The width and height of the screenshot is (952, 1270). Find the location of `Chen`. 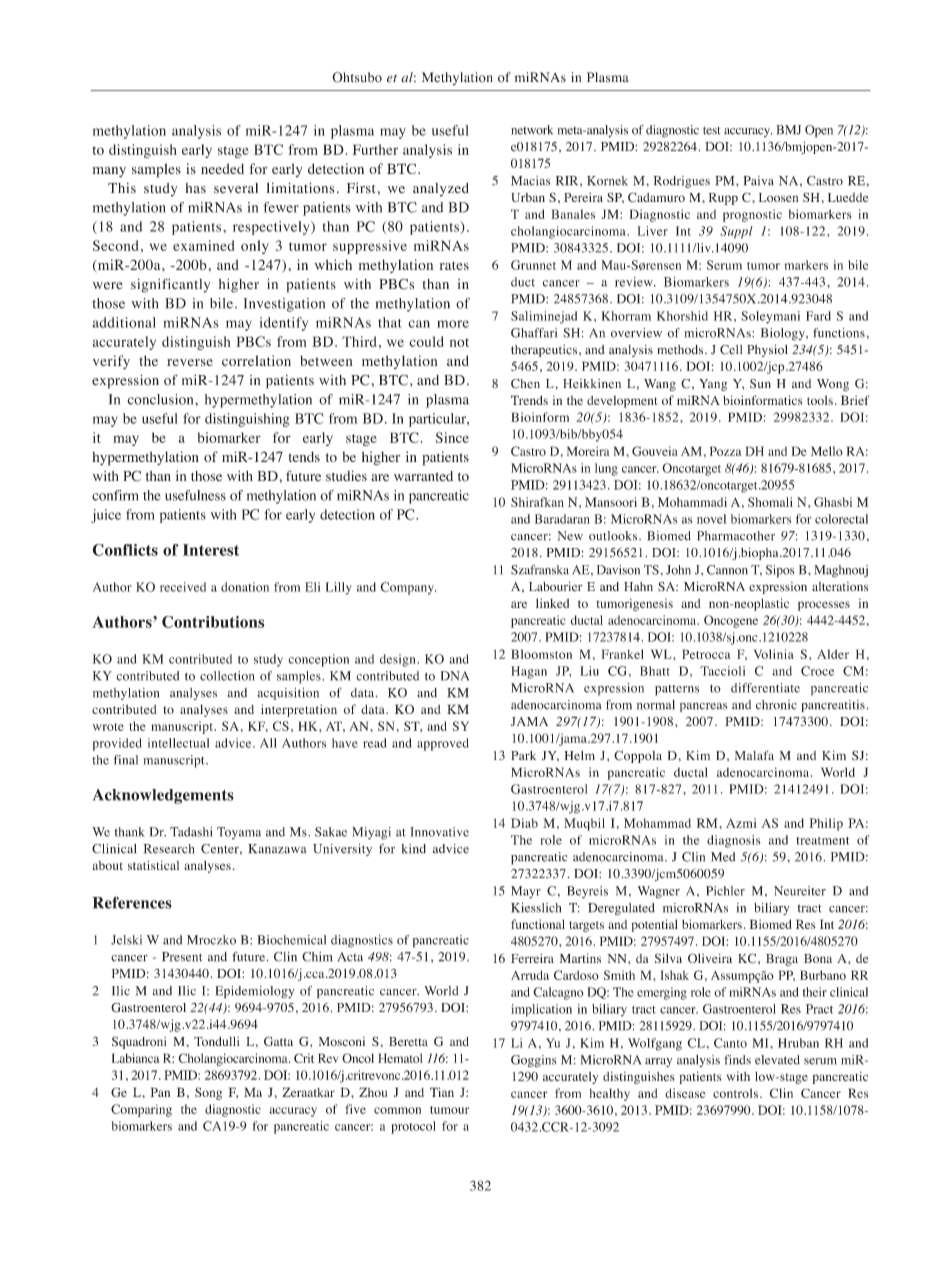

Chen is located at coordinates (525, 384).
